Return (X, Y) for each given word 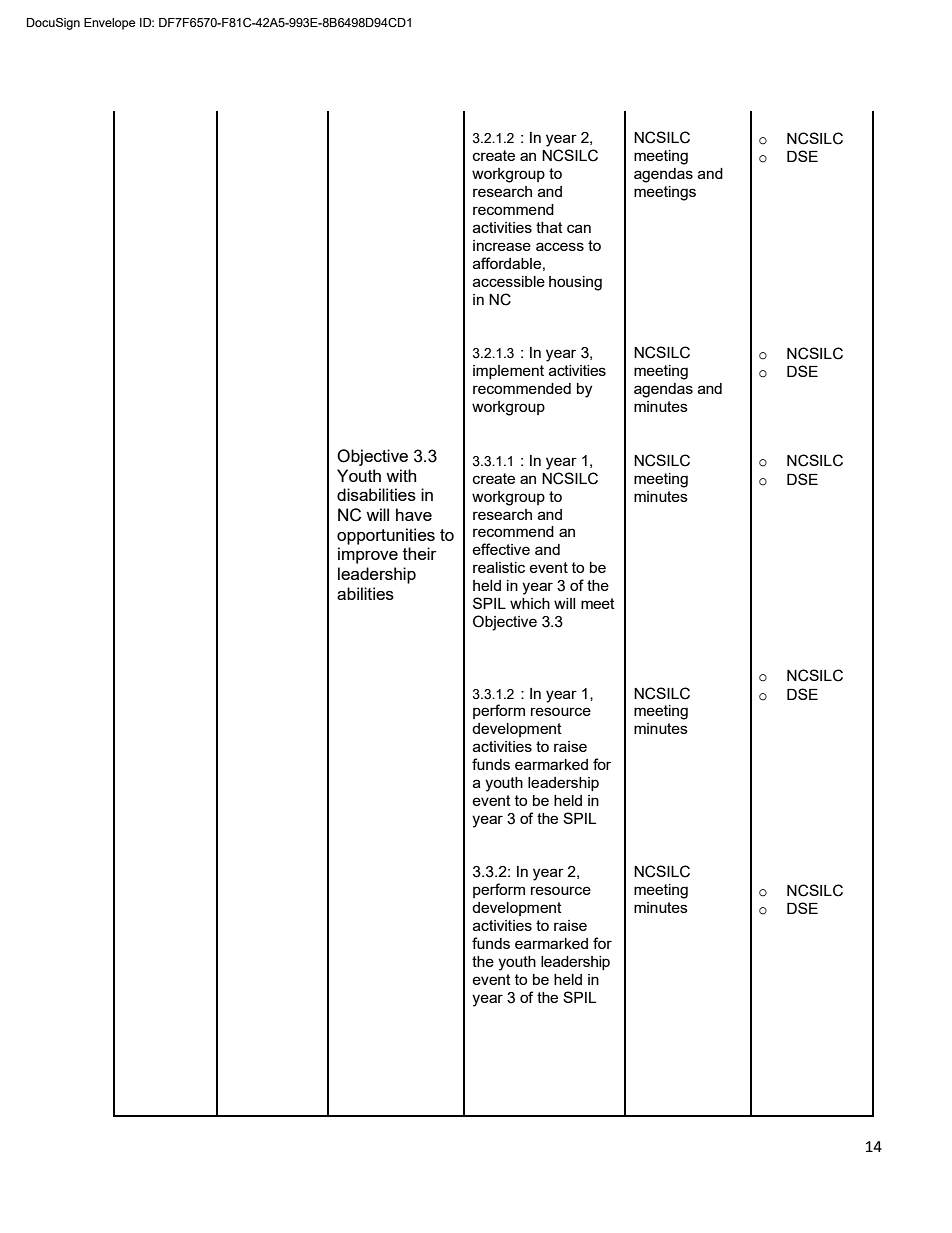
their (420, 553)
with (401, 475)
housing (575, 283)
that (549, 227)
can (579, 228)
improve (368, 555)
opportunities (386, 536)
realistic (499, 567)
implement (508, 372)
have (414, 514)
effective (501, 549)
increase (502, 245)
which (530, 603)
